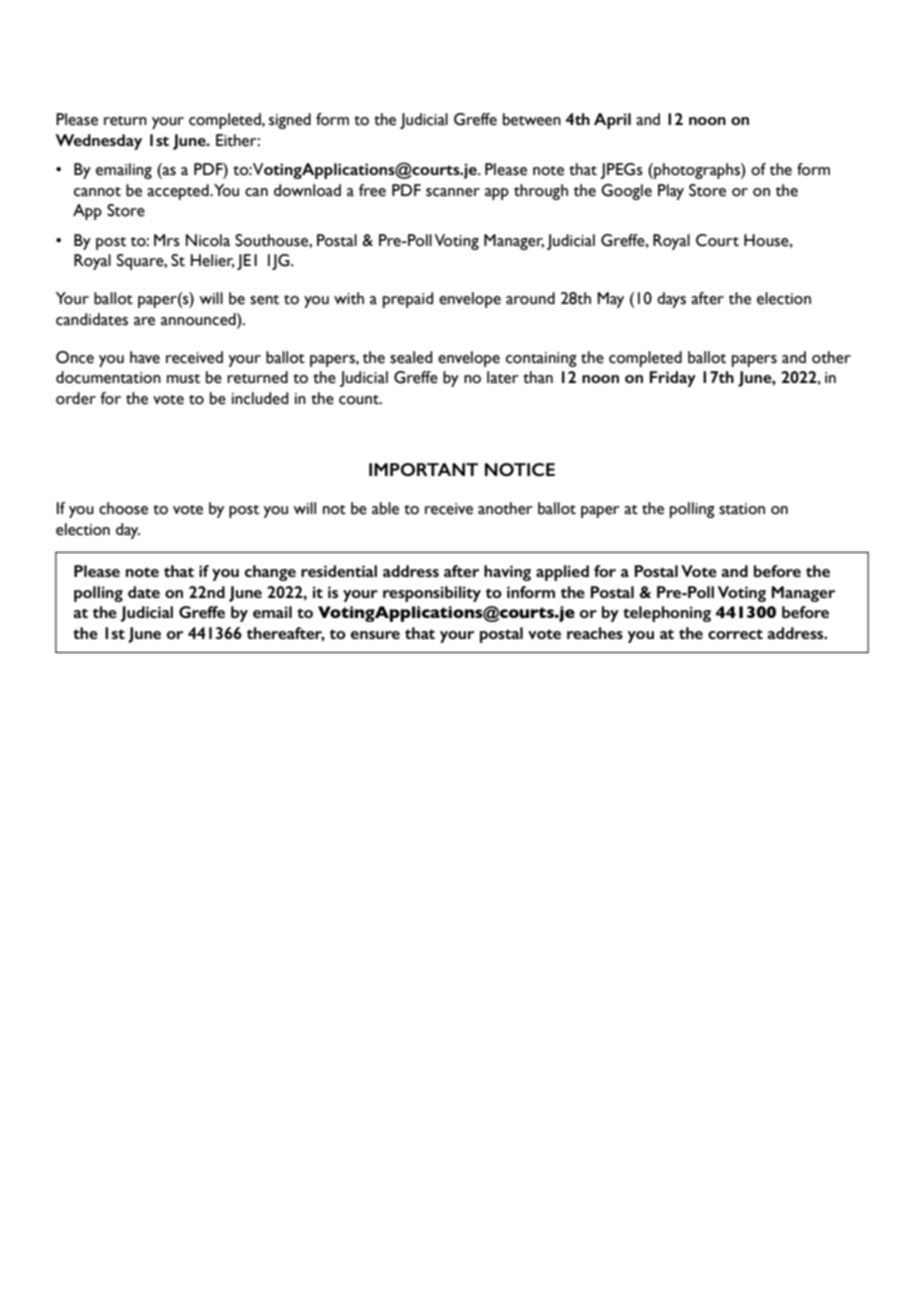 The image size is (924, 1308). I want to click on Friday, so click(673, 379).
